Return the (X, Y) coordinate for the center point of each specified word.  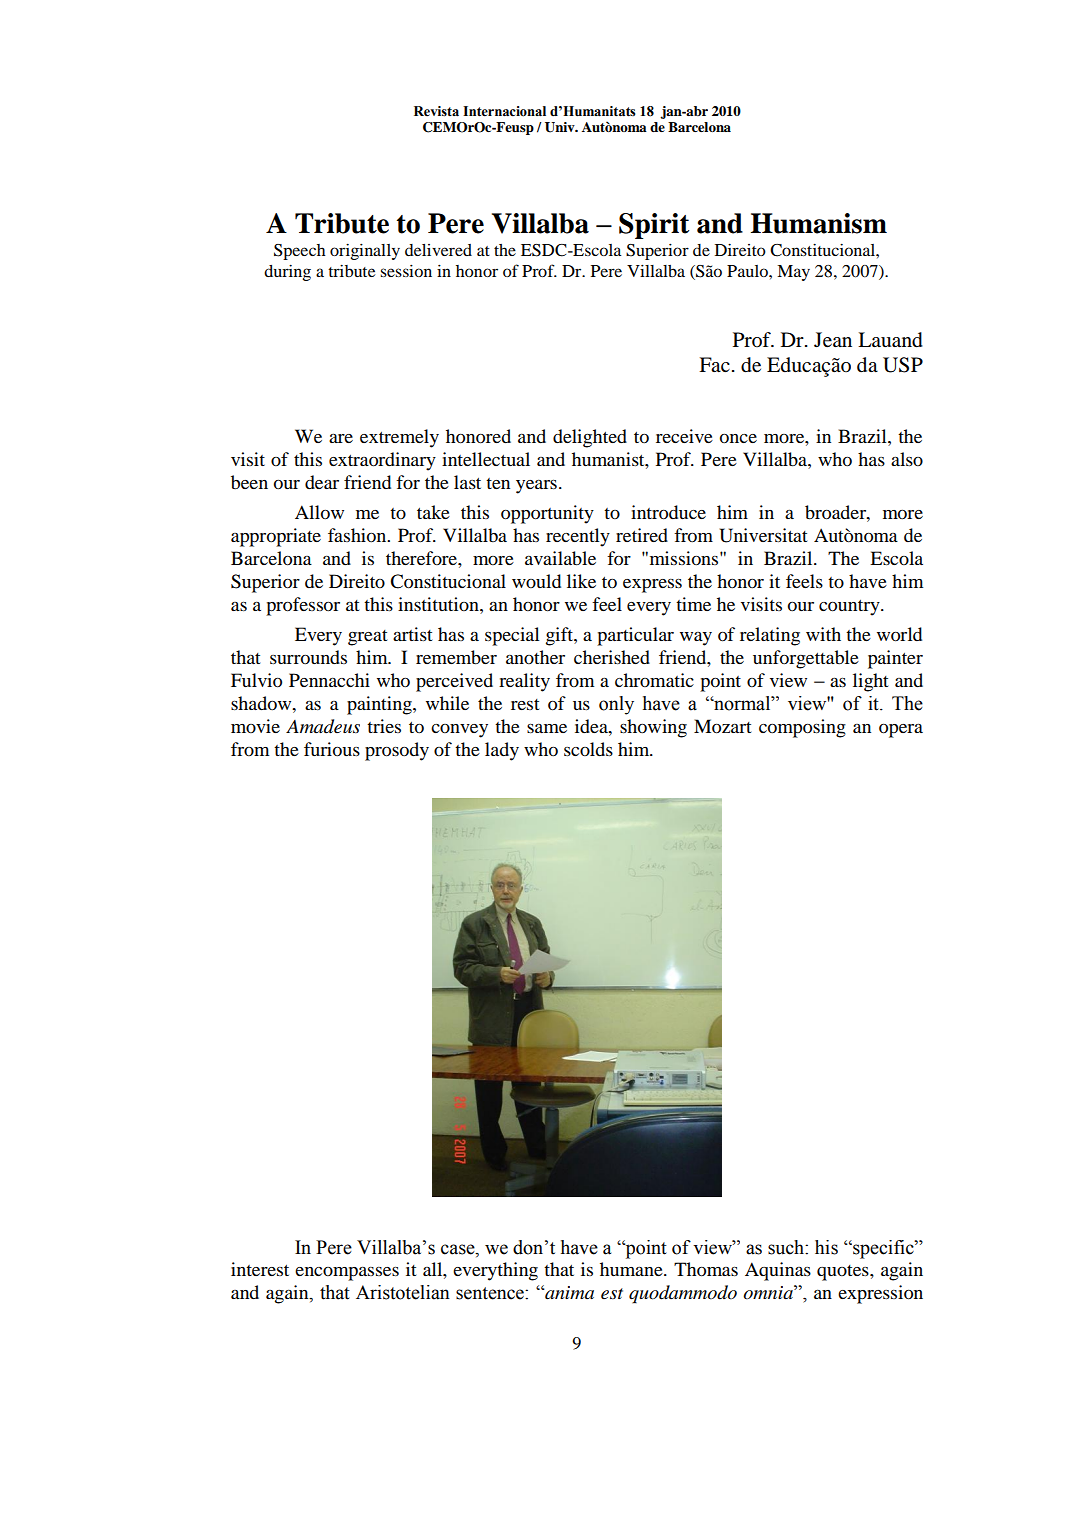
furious (332, 749)
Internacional (504, 111)
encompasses (347, 1274)
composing (802, 728)
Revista (436, 111)
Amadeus (323, 726)
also (907, 459)
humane (632, 1269)
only (616, 705)
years (536, 487)
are (341, 438)
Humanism (819, 223)
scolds (588, 749)
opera (901, 731)
